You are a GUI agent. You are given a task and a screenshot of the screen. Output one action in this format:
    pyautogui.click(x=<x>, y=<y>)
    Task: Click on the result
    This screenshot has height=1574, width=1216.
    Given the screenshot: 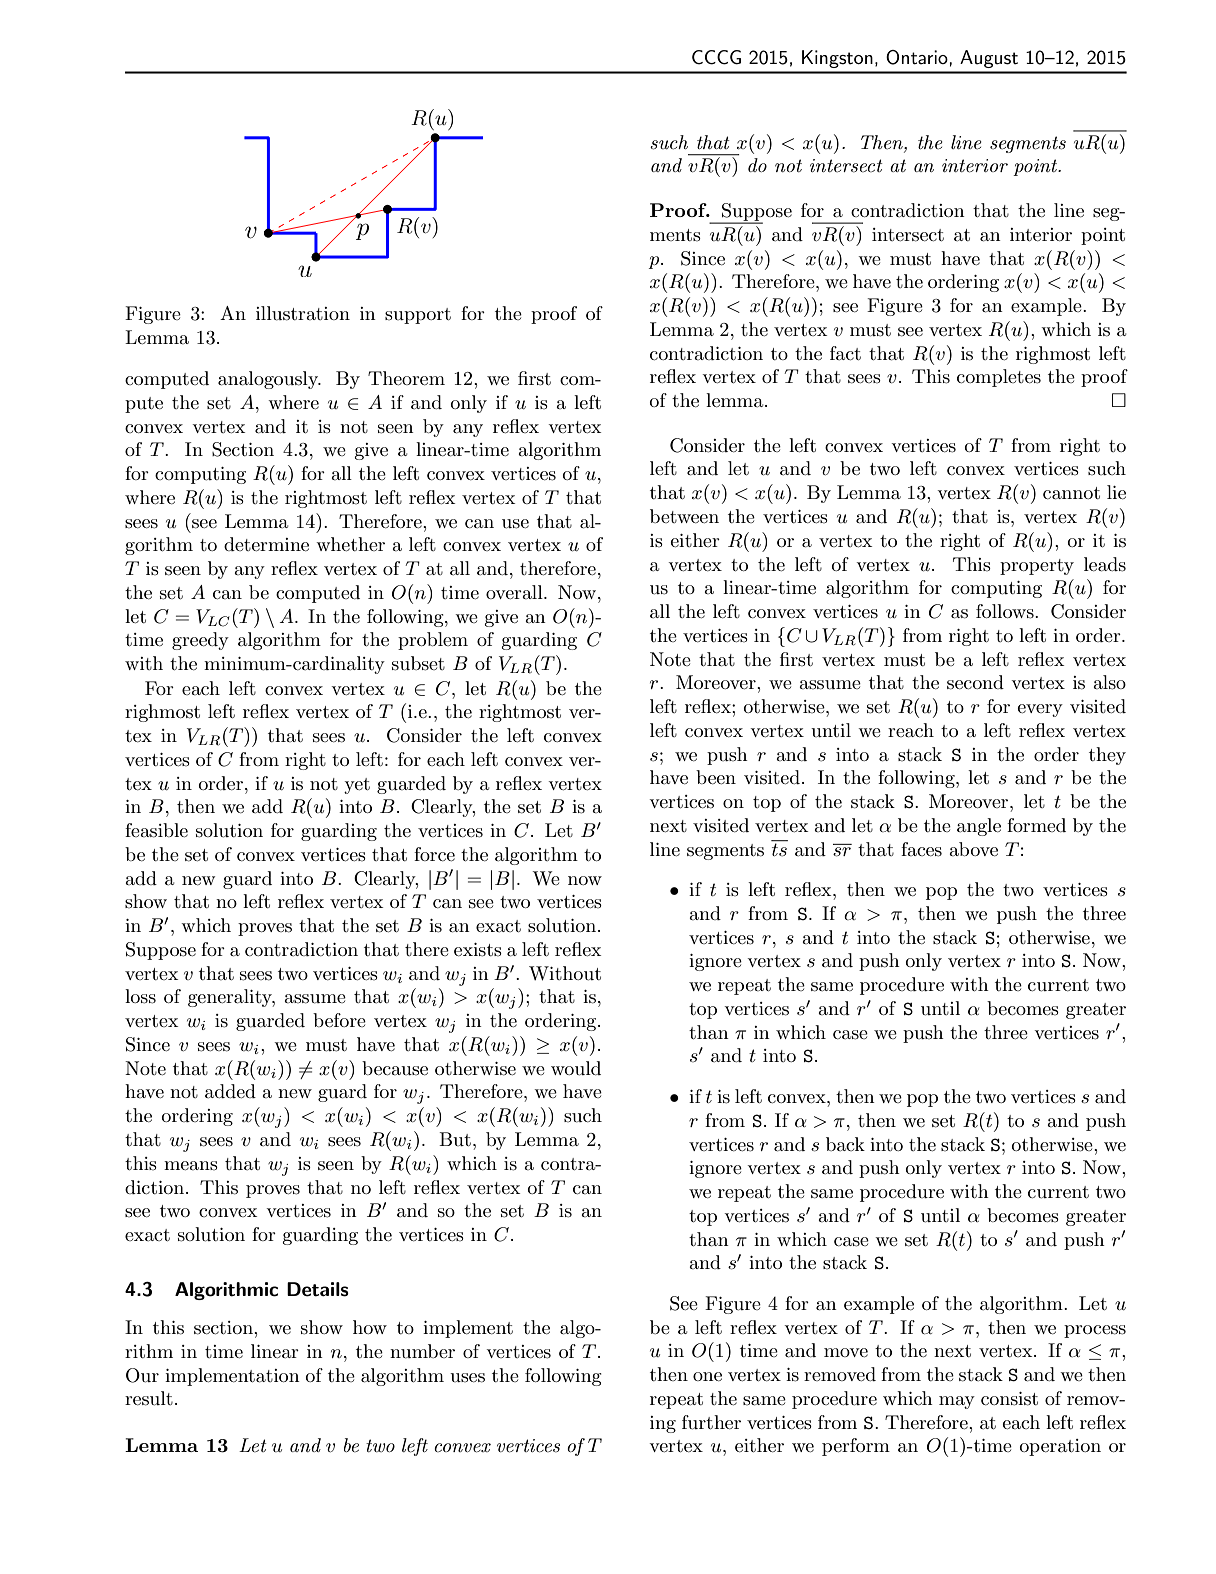 What is the action you would take?
    pyautogui.click(x=149, y=1398)
